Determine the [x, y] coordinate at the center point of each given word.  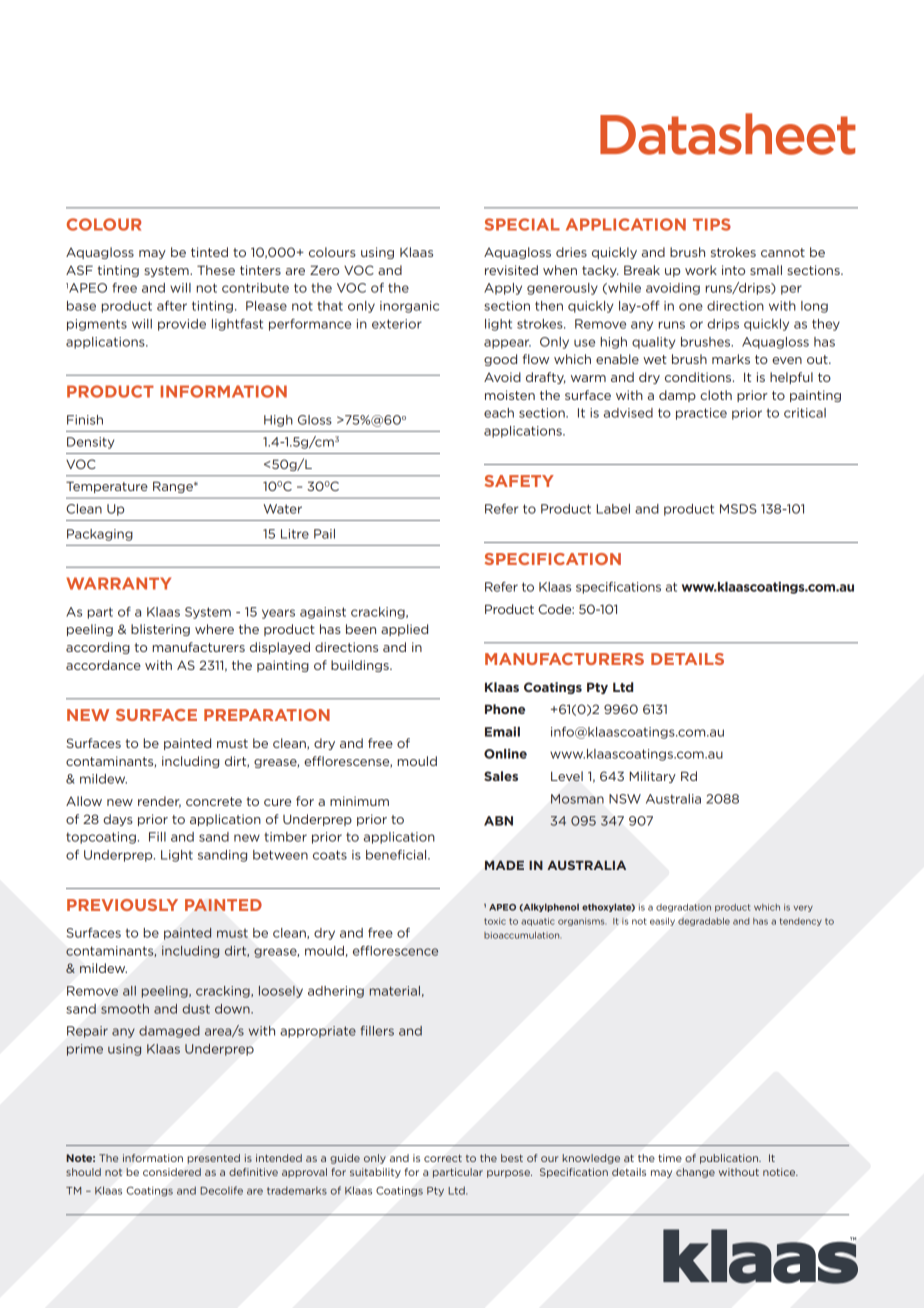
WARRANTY [118, 583]
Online [505, 754]
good [500, 360]
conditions [699, 377]
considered [172, 1172]
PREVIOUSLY [122, 905]
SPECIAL [522, 224]
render [159, 802]
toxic [495, 921]
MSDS [738, 509]
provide [182, 325]
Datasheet [728, 134]
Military [653, 777]
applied [404, 630]
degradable [704, 922]
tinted [209, 252]
